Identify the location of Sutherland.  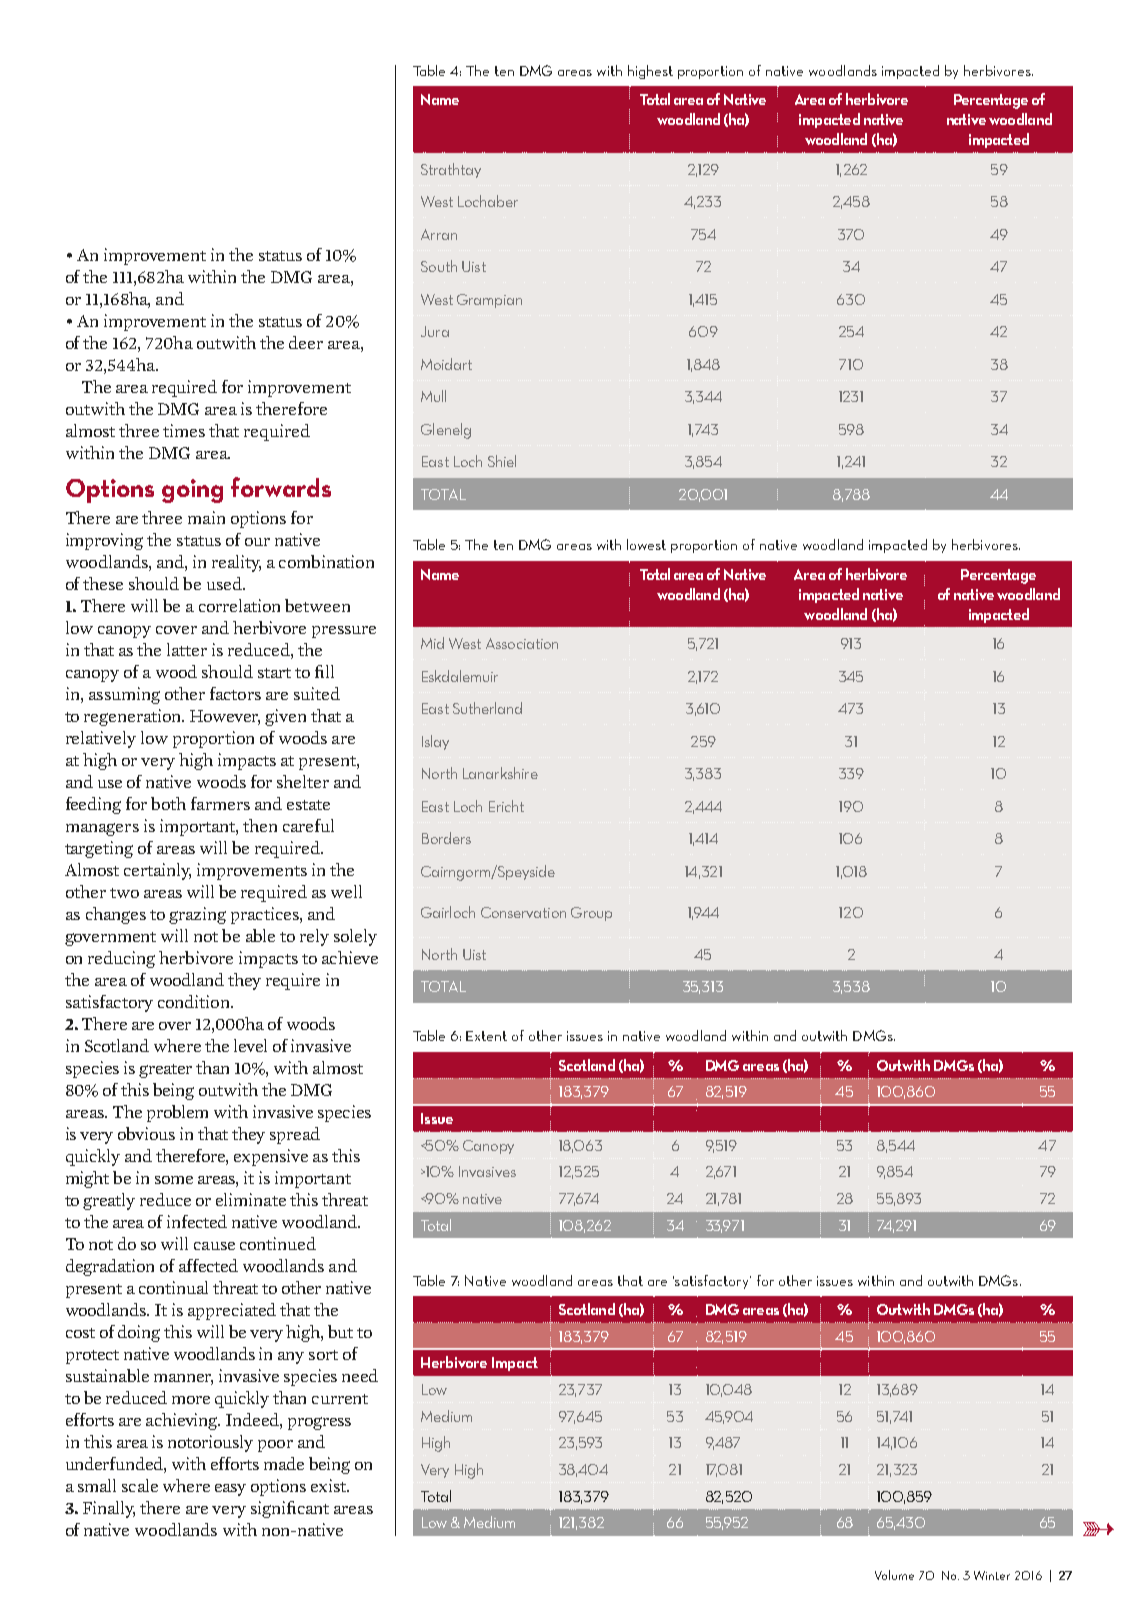
(487, 708).
